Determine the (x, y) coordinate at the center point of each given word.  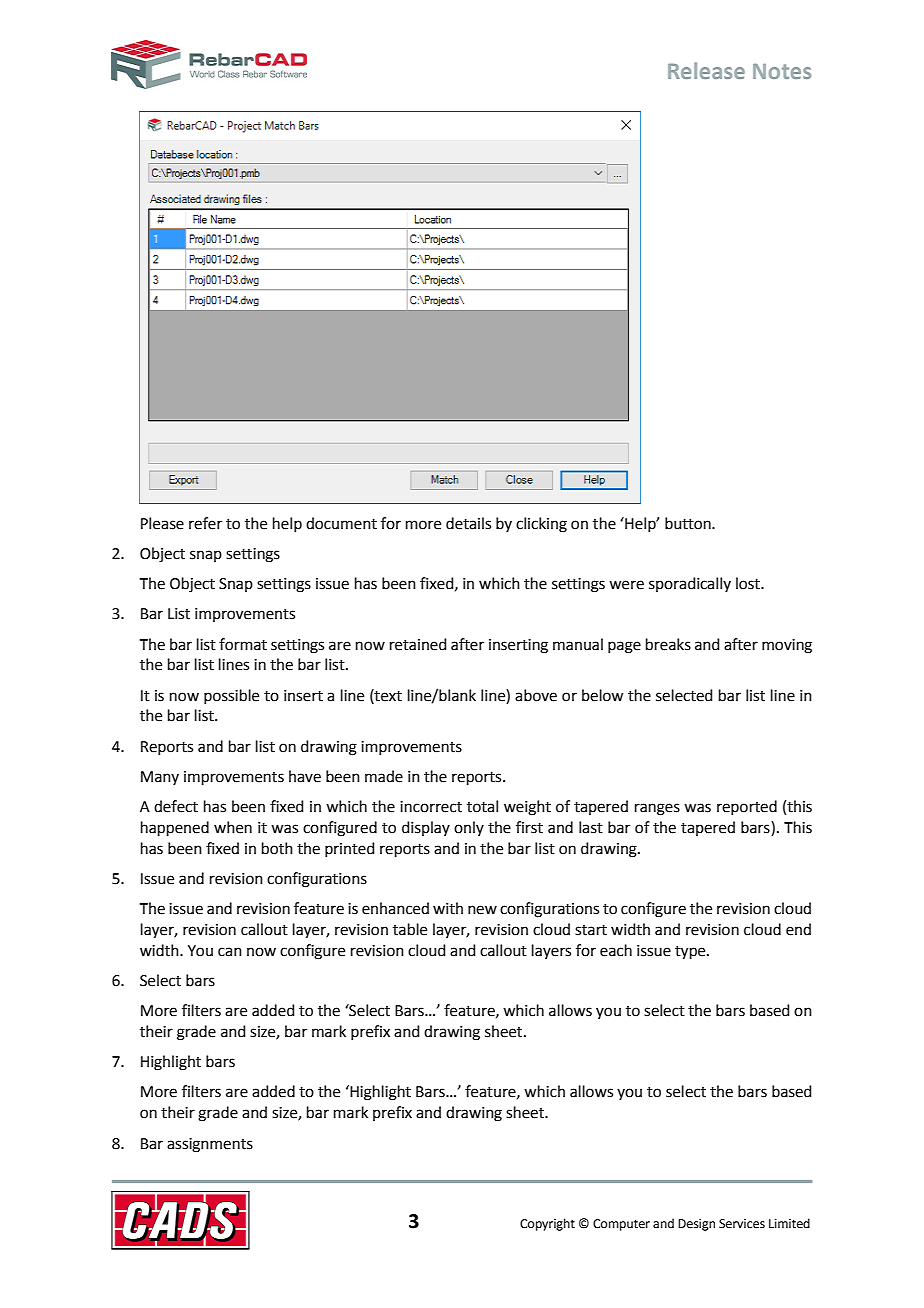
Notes (782, 71)
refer (205, 523)
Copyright (547, 1224)
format (243, 644)
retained (418, 644)
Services (742, 1224)
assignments (210, 1145)
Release (706, 70)
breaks (668, 644)
